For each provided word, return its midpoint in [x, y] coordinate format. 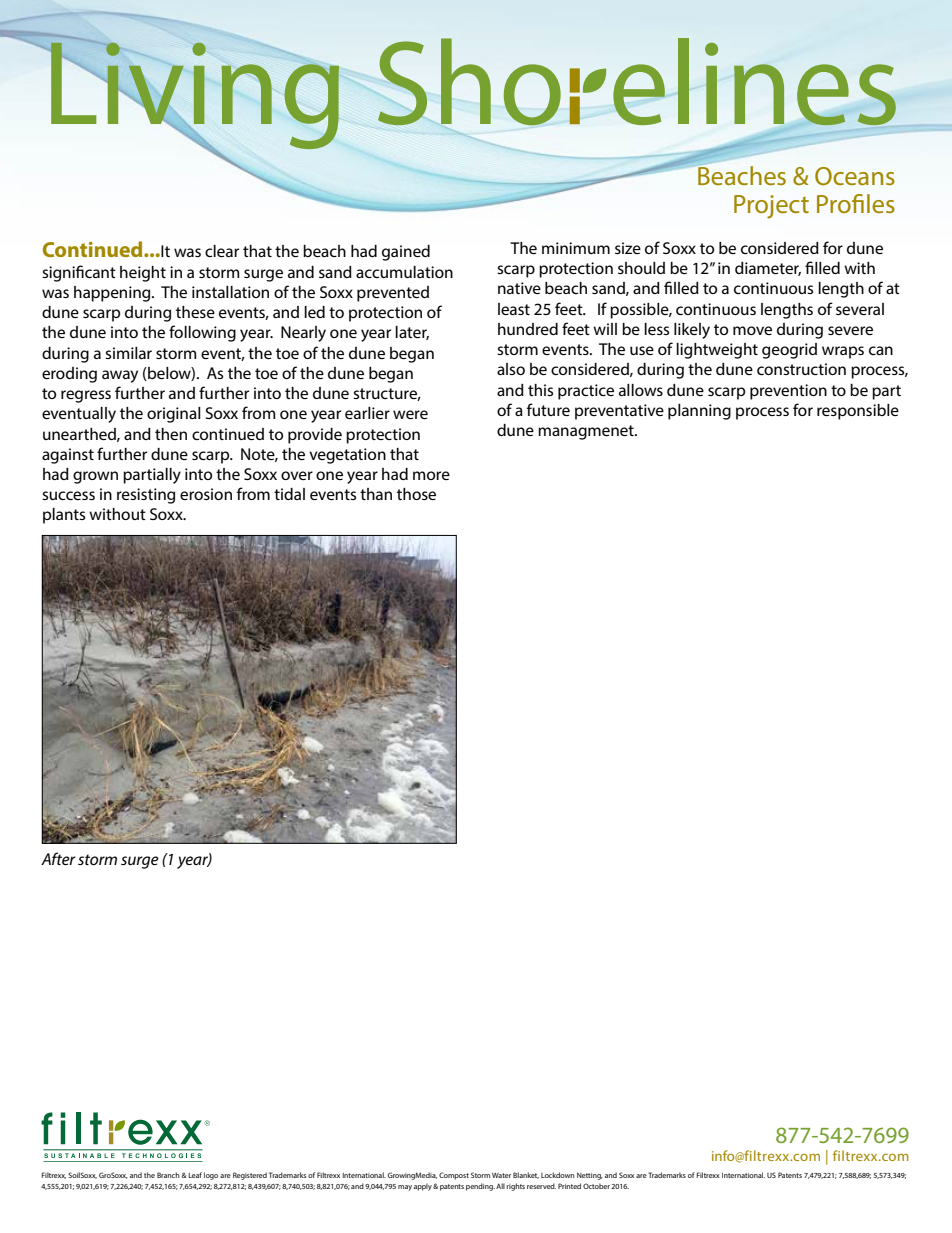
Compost [454, 1176]
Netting [590, 1176]
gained [406, 253]
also [511, 369]
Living [194, 96]
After [58, 858]
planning [699, 412]
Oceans [855, 176]
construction [801, 369]
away [120, 376]
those [416, 494]
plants [64, 516]
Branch [168, 1175]
